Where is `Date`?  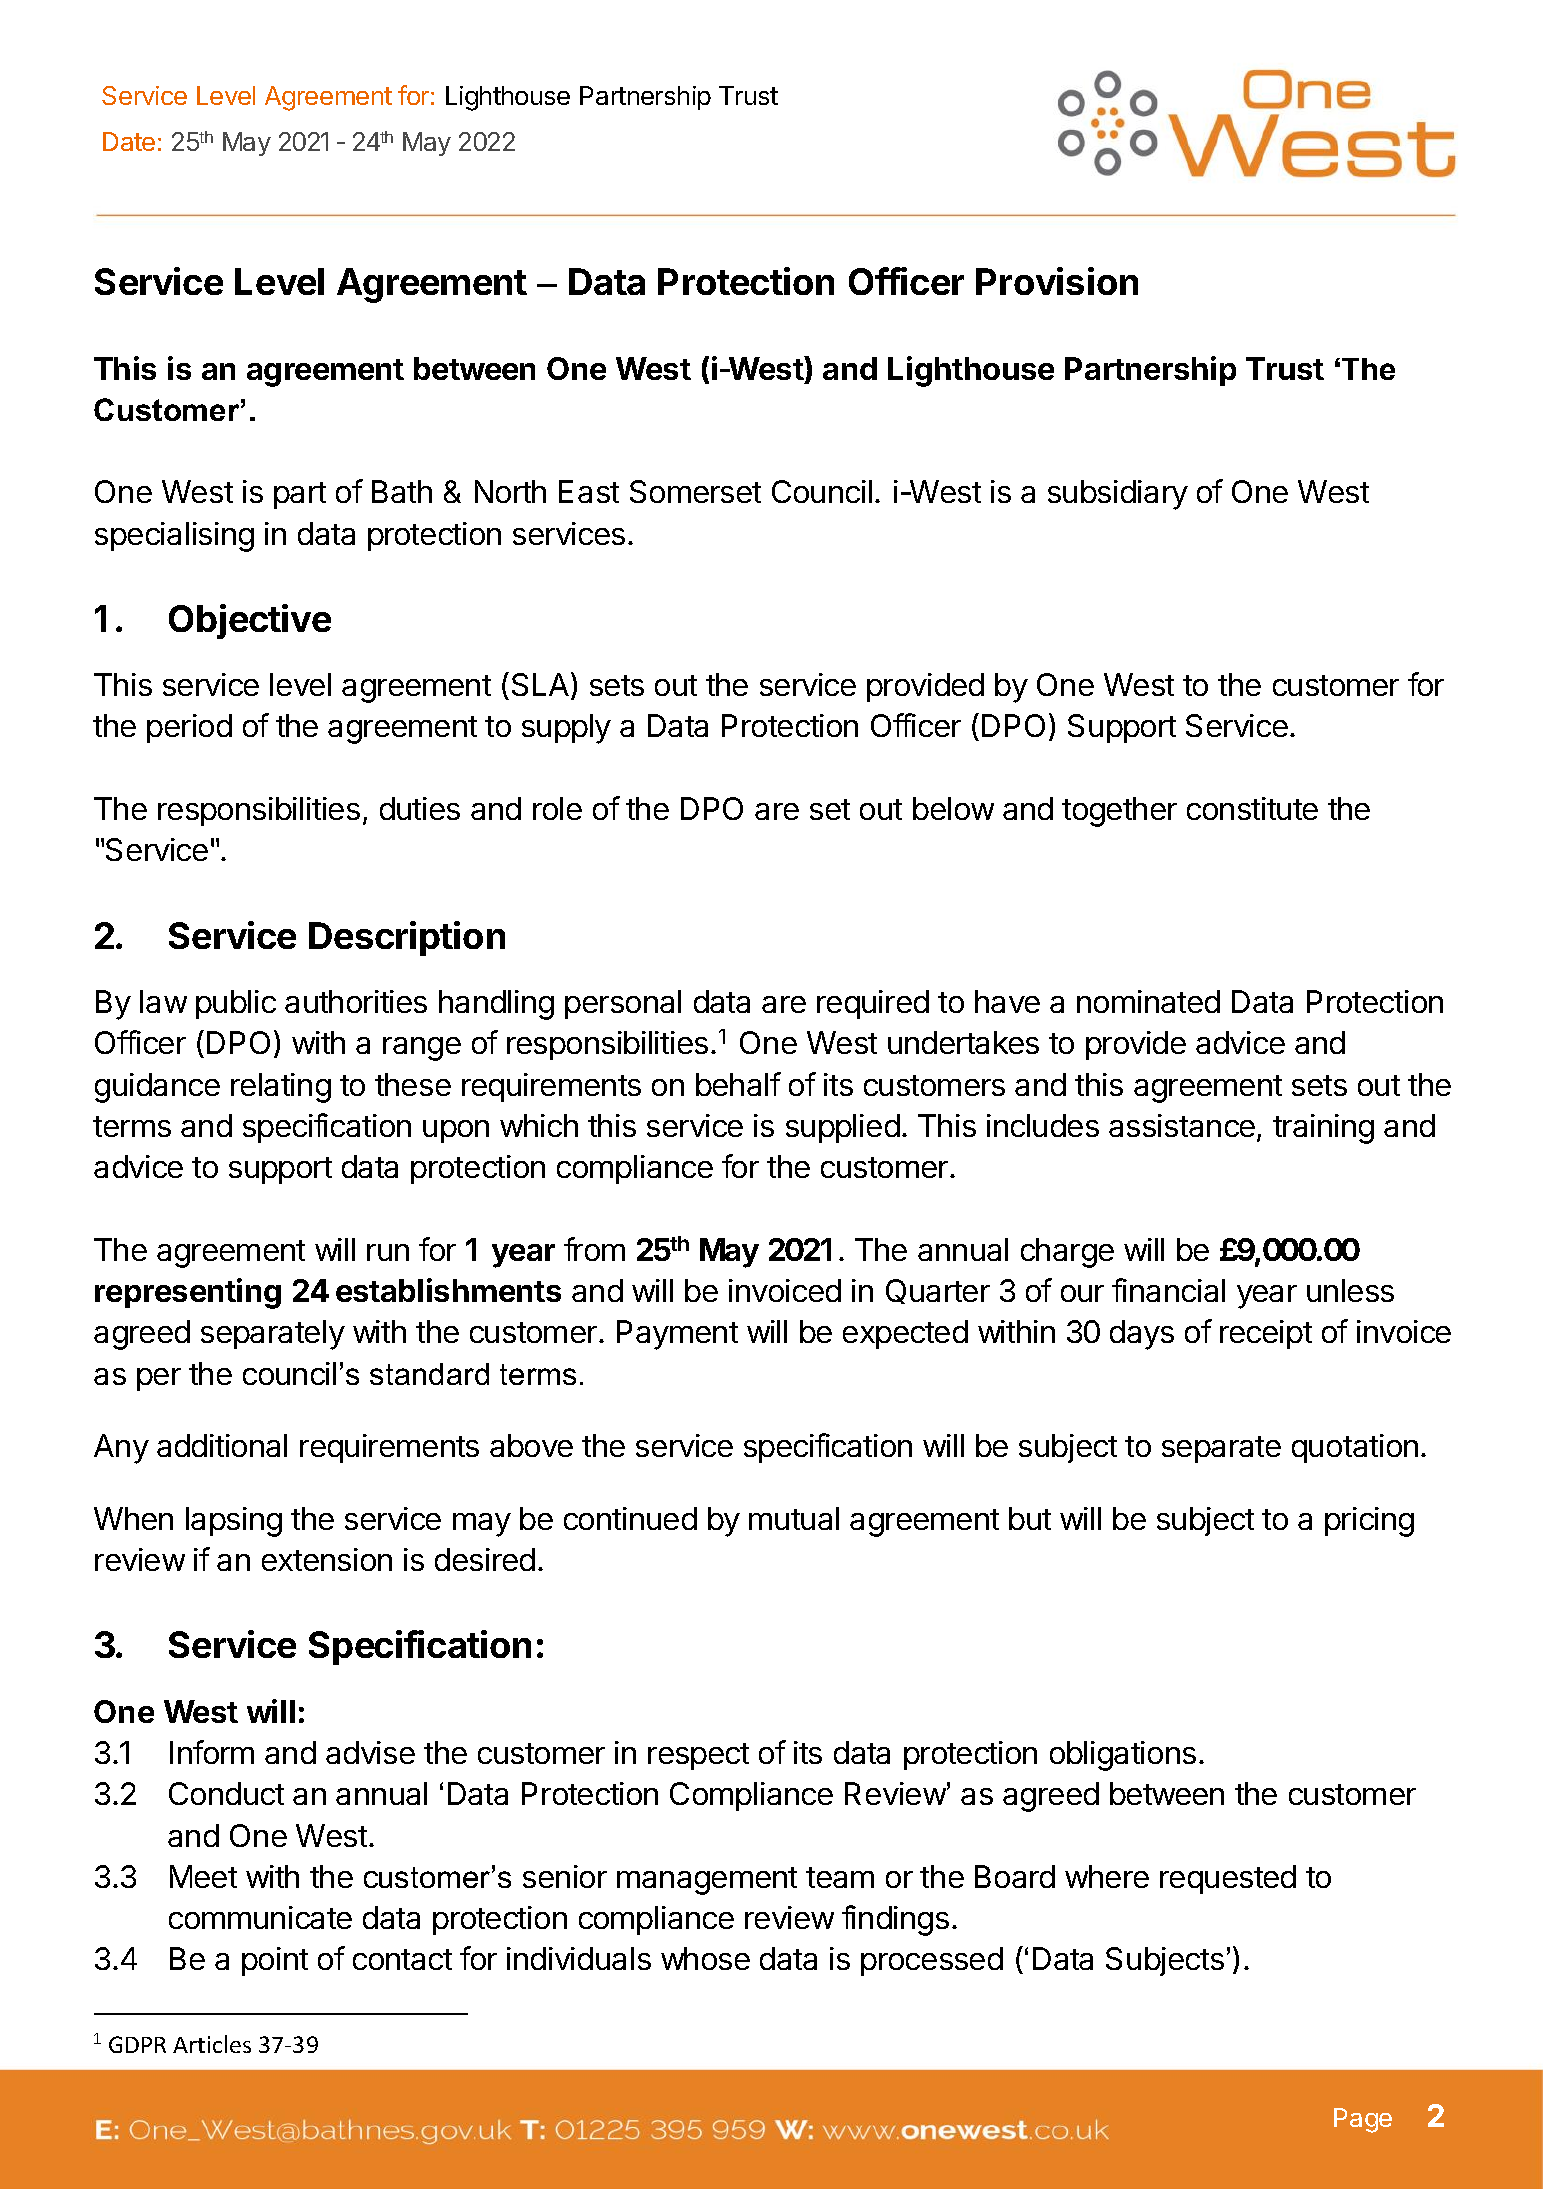 Date is located at coordinates (129, 141).
